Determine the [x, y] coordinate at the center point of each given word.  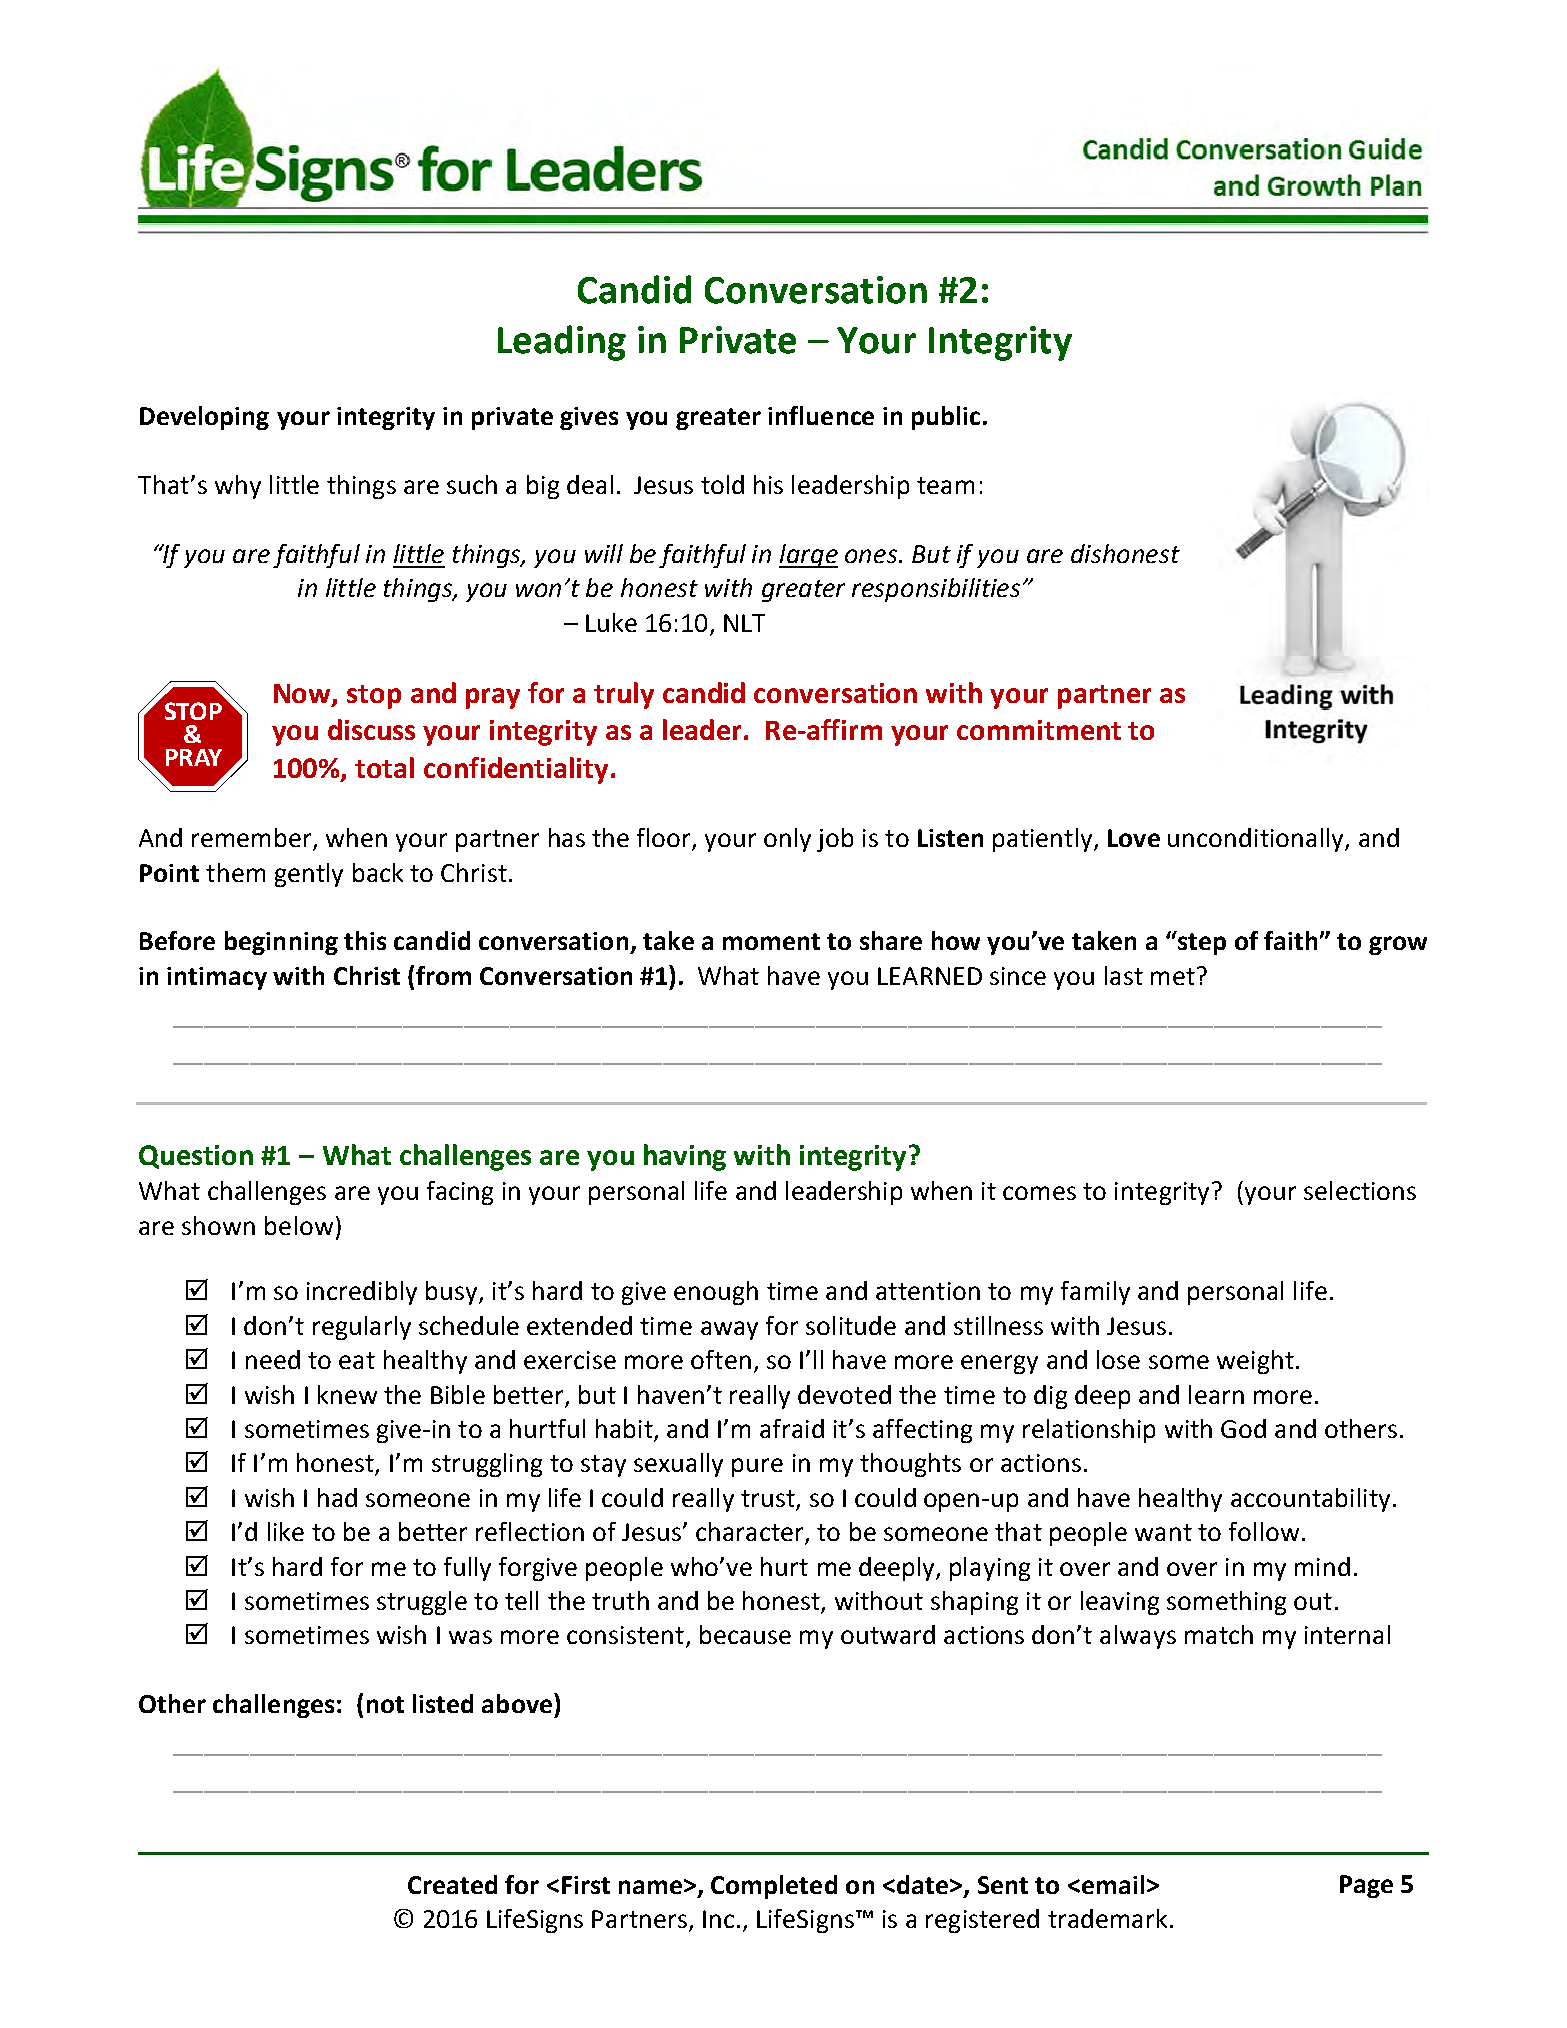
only [787, 840]
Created [452, 1884]
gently [309, 875]
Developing [204, 418]
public [946, 418]
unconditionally [1257, 840]
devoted [844, 1394]
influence [821, 415]
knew [347, 1394]
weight [1255, 1362]
